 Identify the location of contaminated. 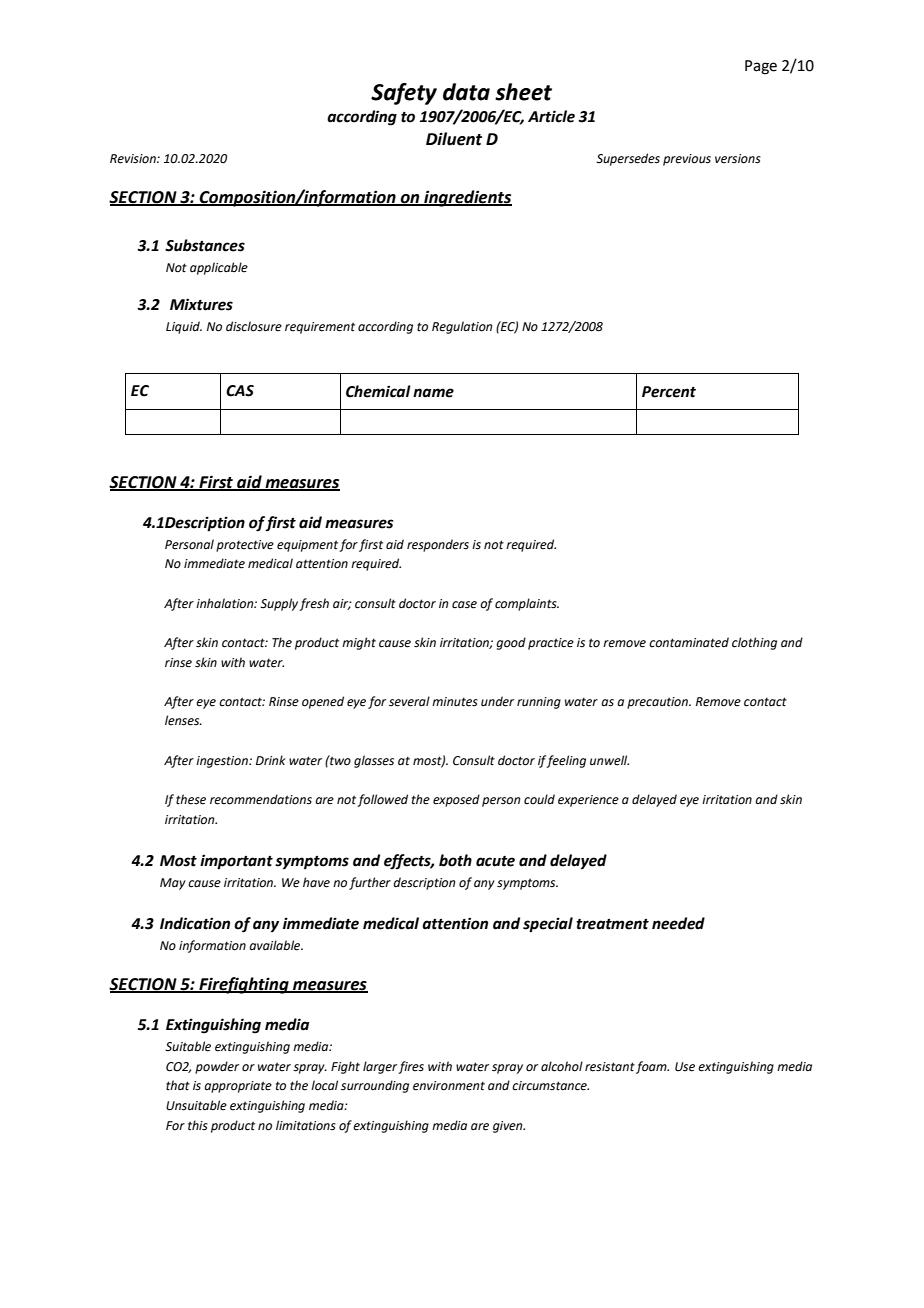
(689, 642).
